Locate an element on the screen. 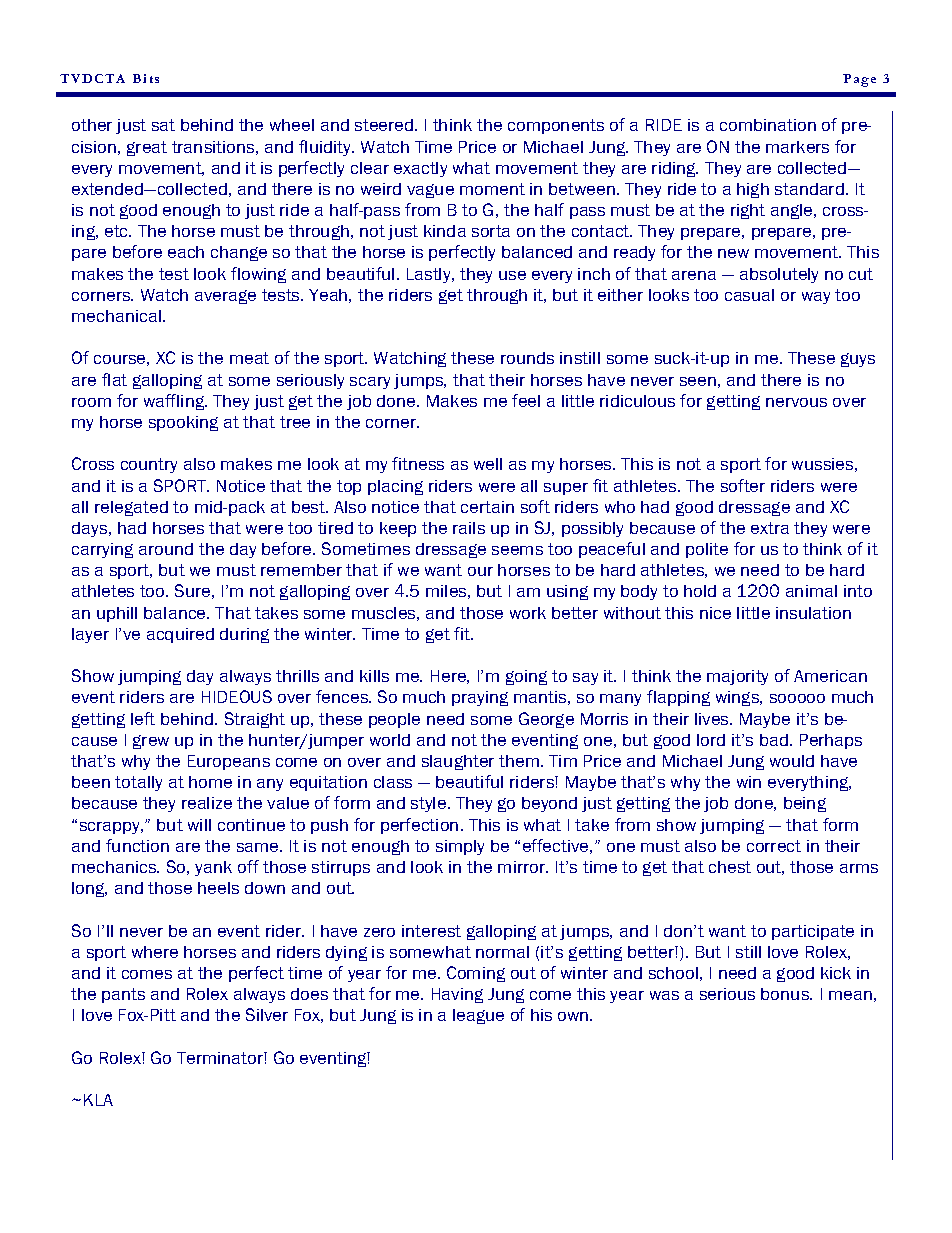 This screenshot has width=952, height=1233. nervous is located at coordinates (796, 402).
